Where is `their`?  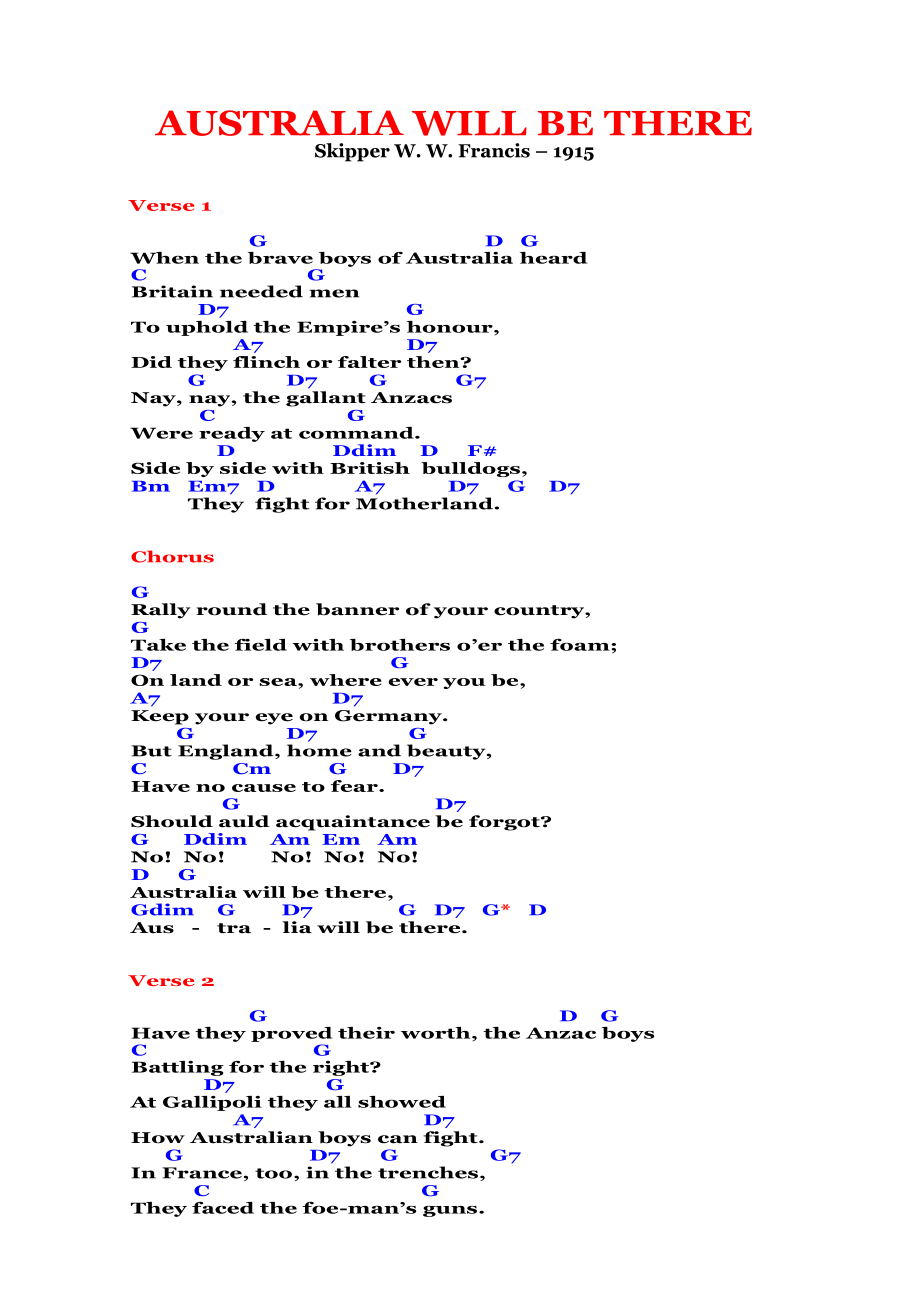 their is located at coordinates (366, 1033).
